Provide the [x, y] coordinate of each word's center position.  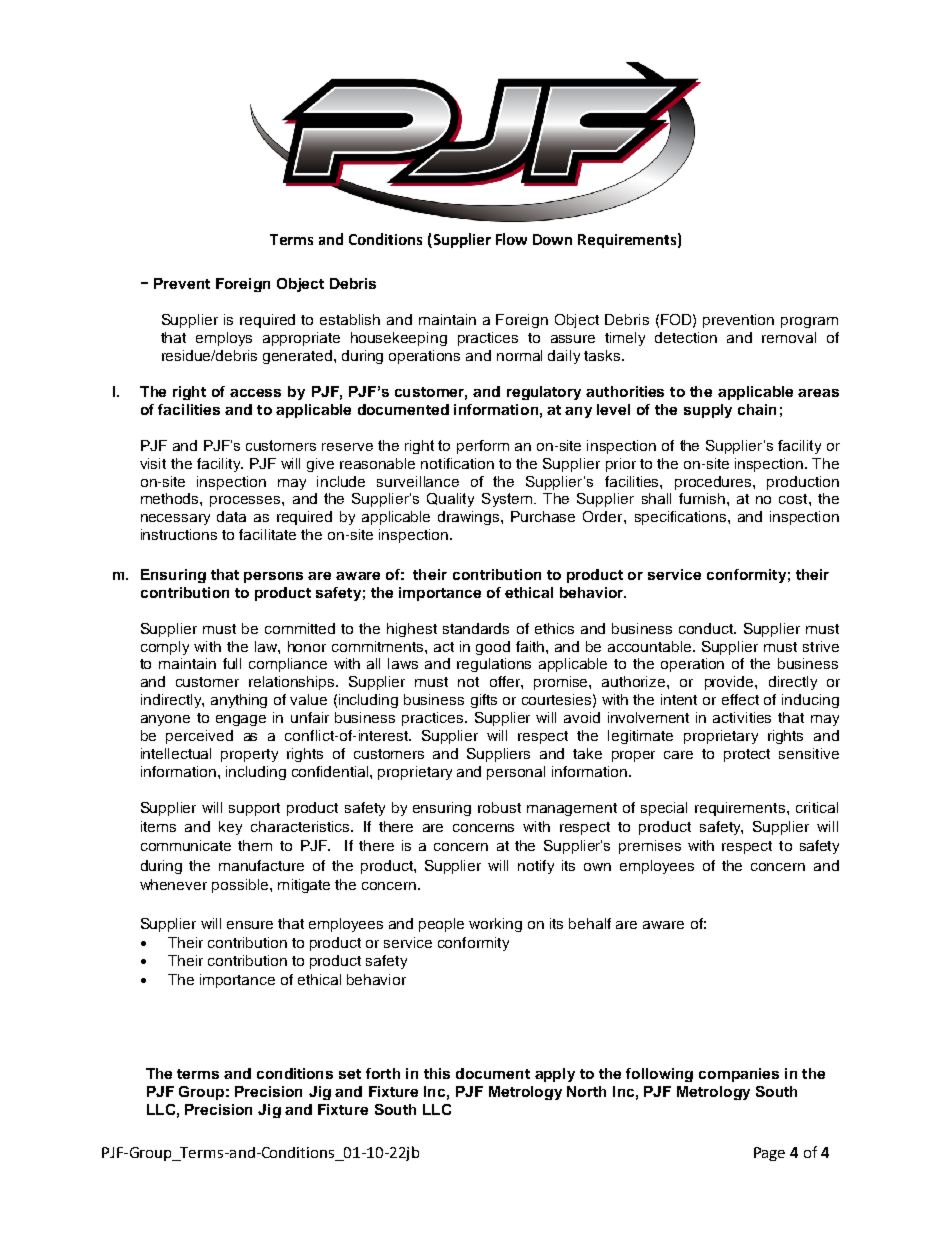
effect [740, 699]
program [809, 322]
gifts [484, 701]
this [437, 1073]
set [350, 1074]
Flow [511, 239]
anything [239, 701]
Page [769, 1154]
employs [224, 339]
